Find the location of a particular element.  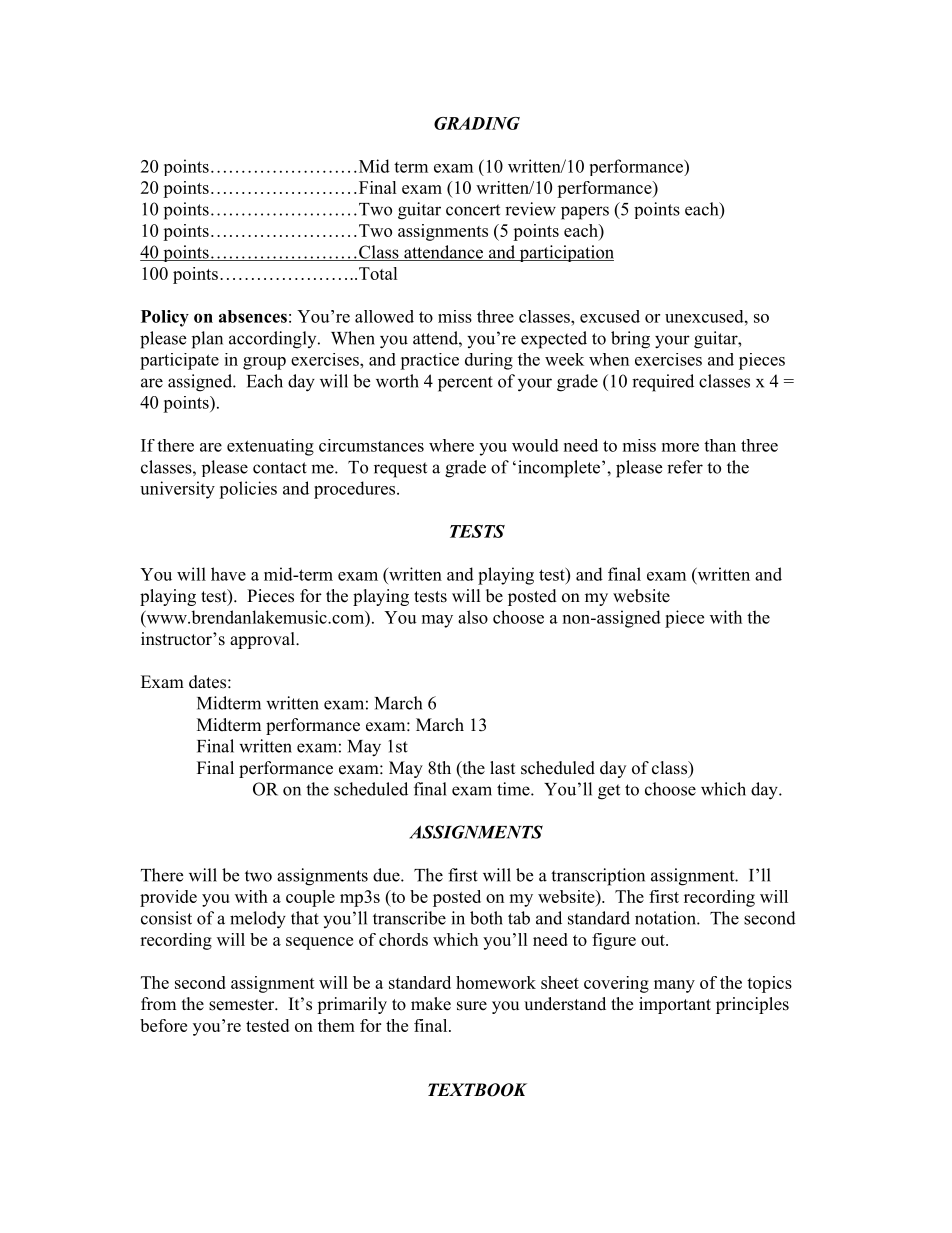

refer is located at coordinates (685, 467).
